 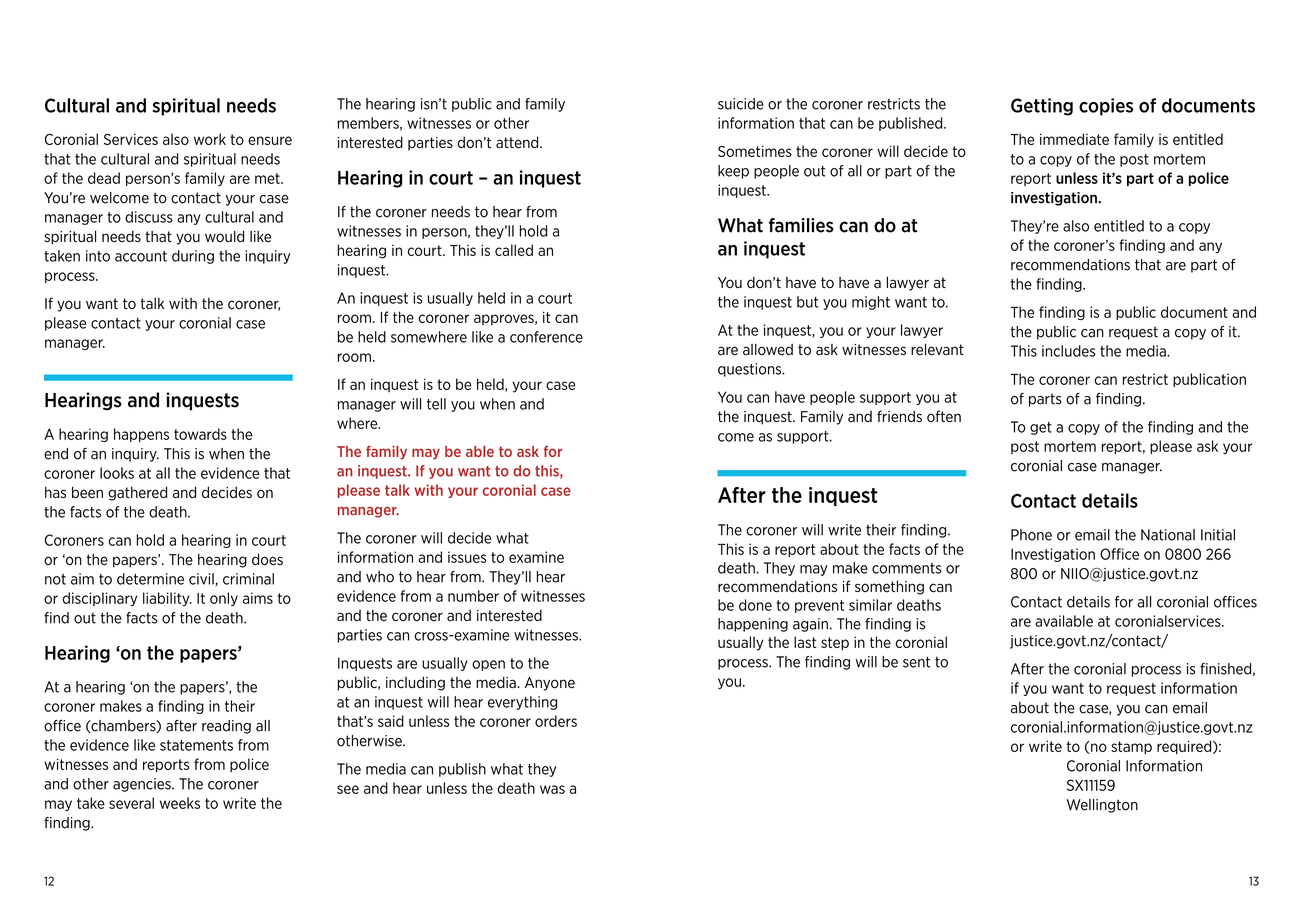 What do you see at coordinates (552, 789) in the screenshot?
I see `was` at bounding box center [552, 789].
